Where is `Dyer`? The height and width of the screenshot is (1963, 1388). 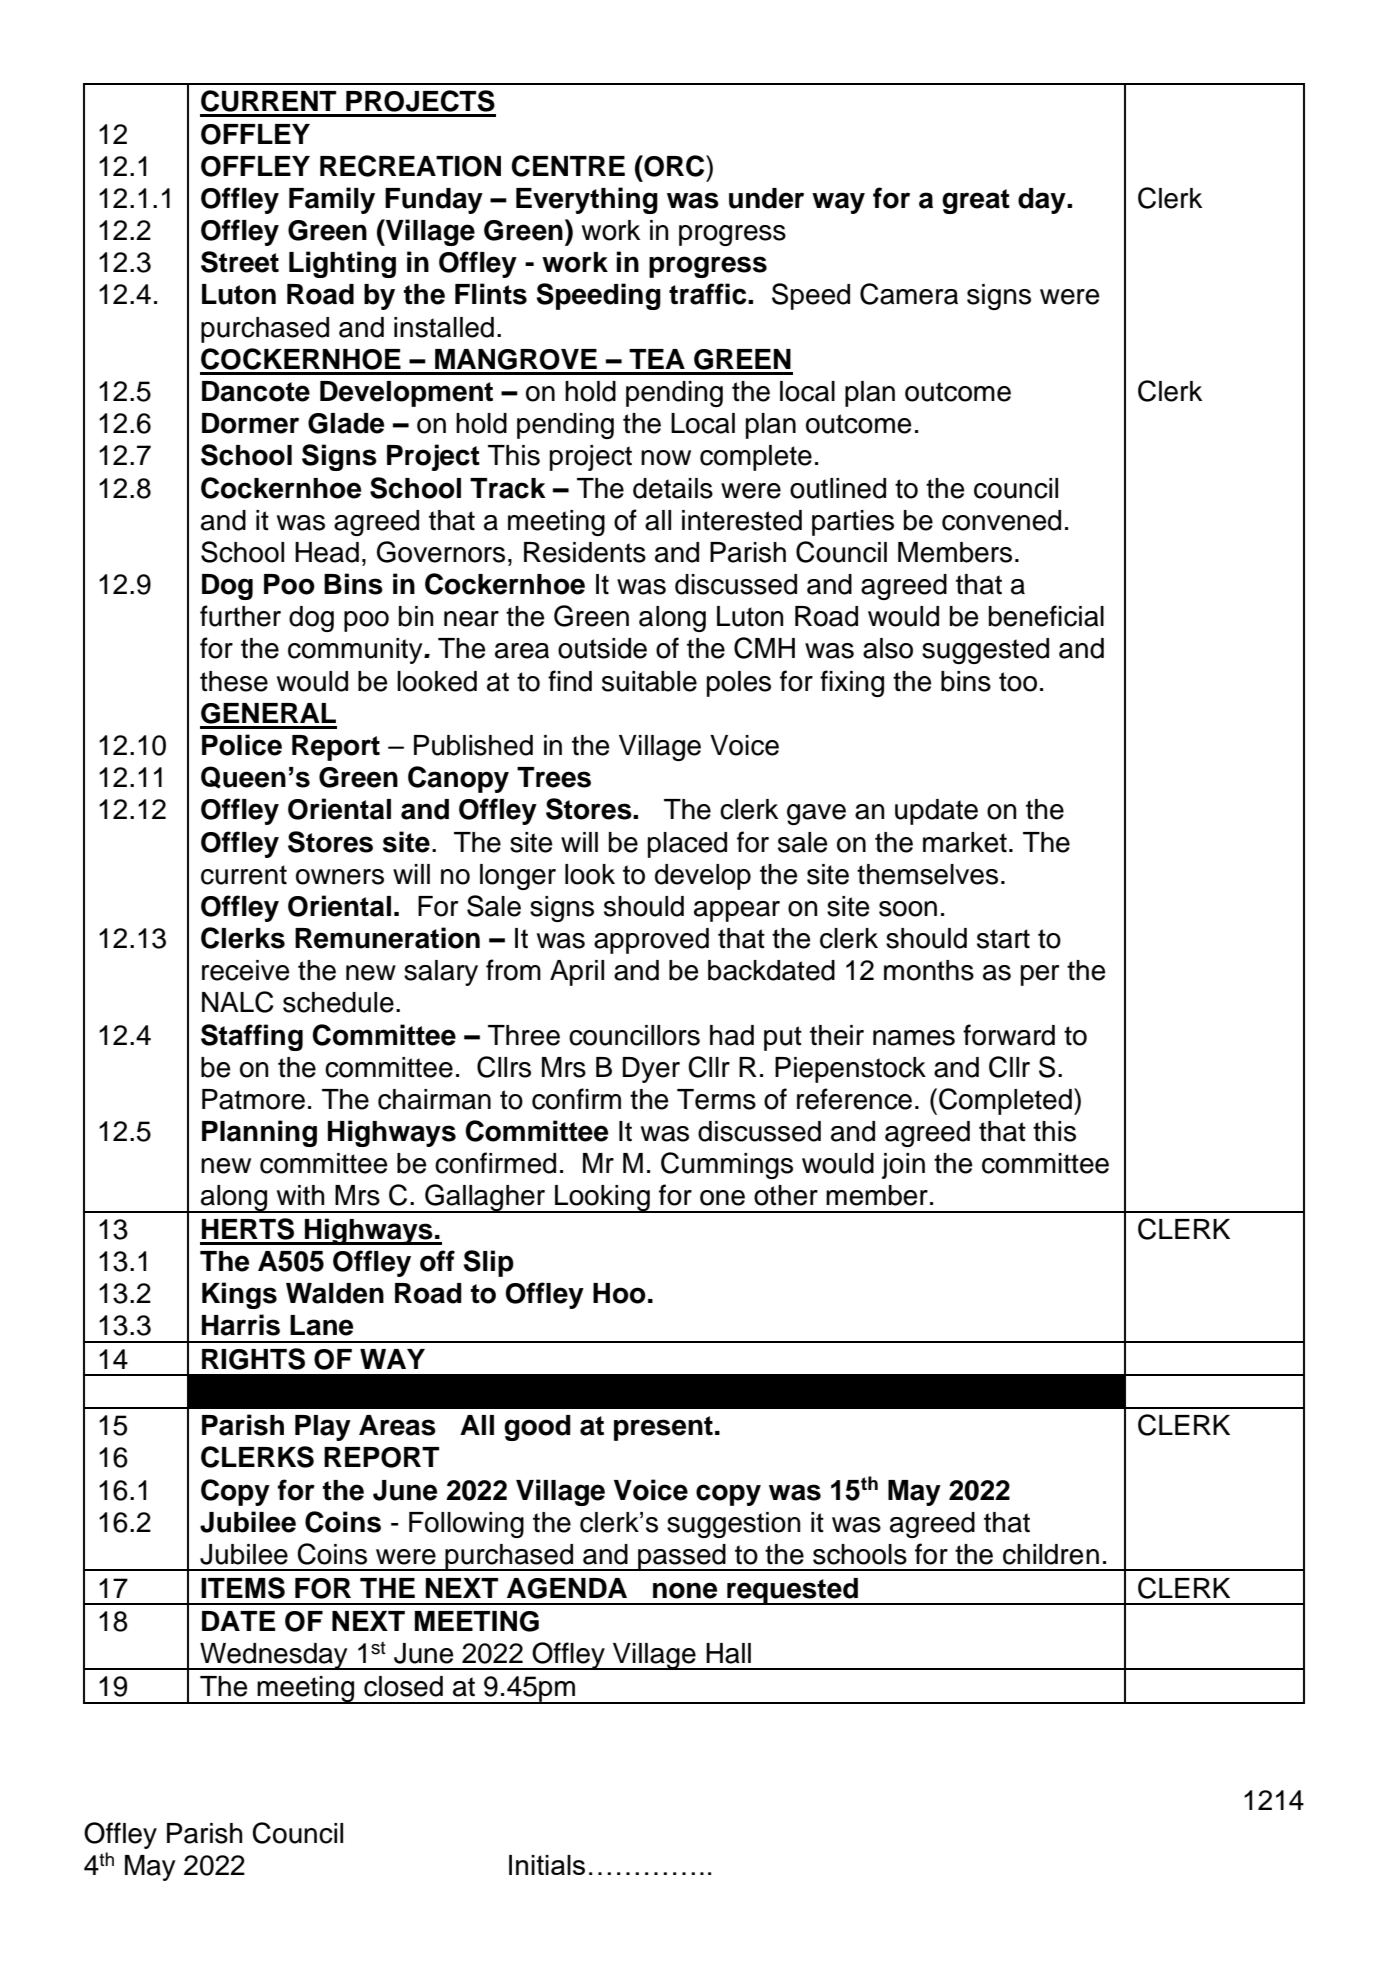 Dyer is located at coordinates (651, 1070).
